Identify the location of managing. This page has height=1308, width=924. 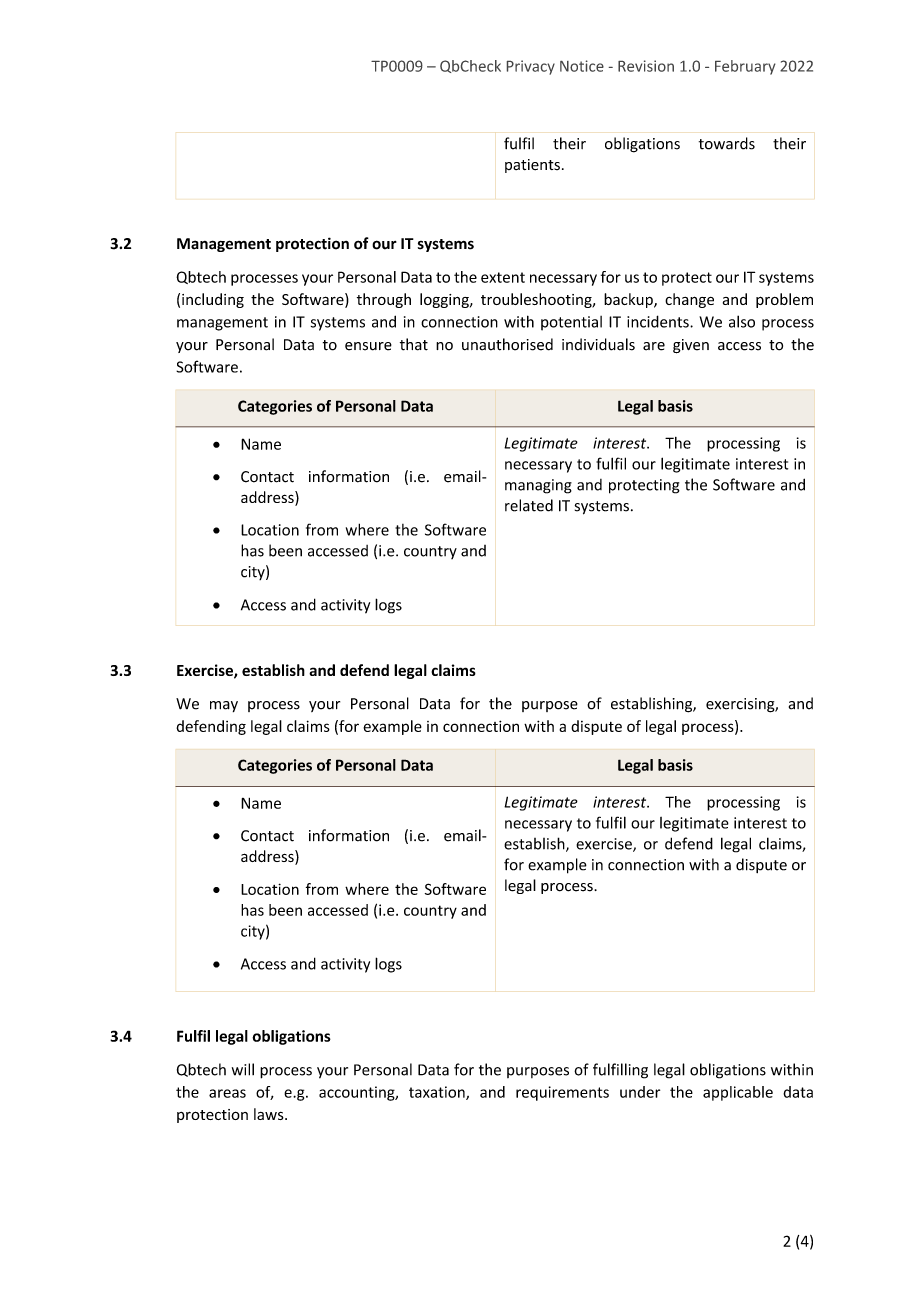
(538, 486).
